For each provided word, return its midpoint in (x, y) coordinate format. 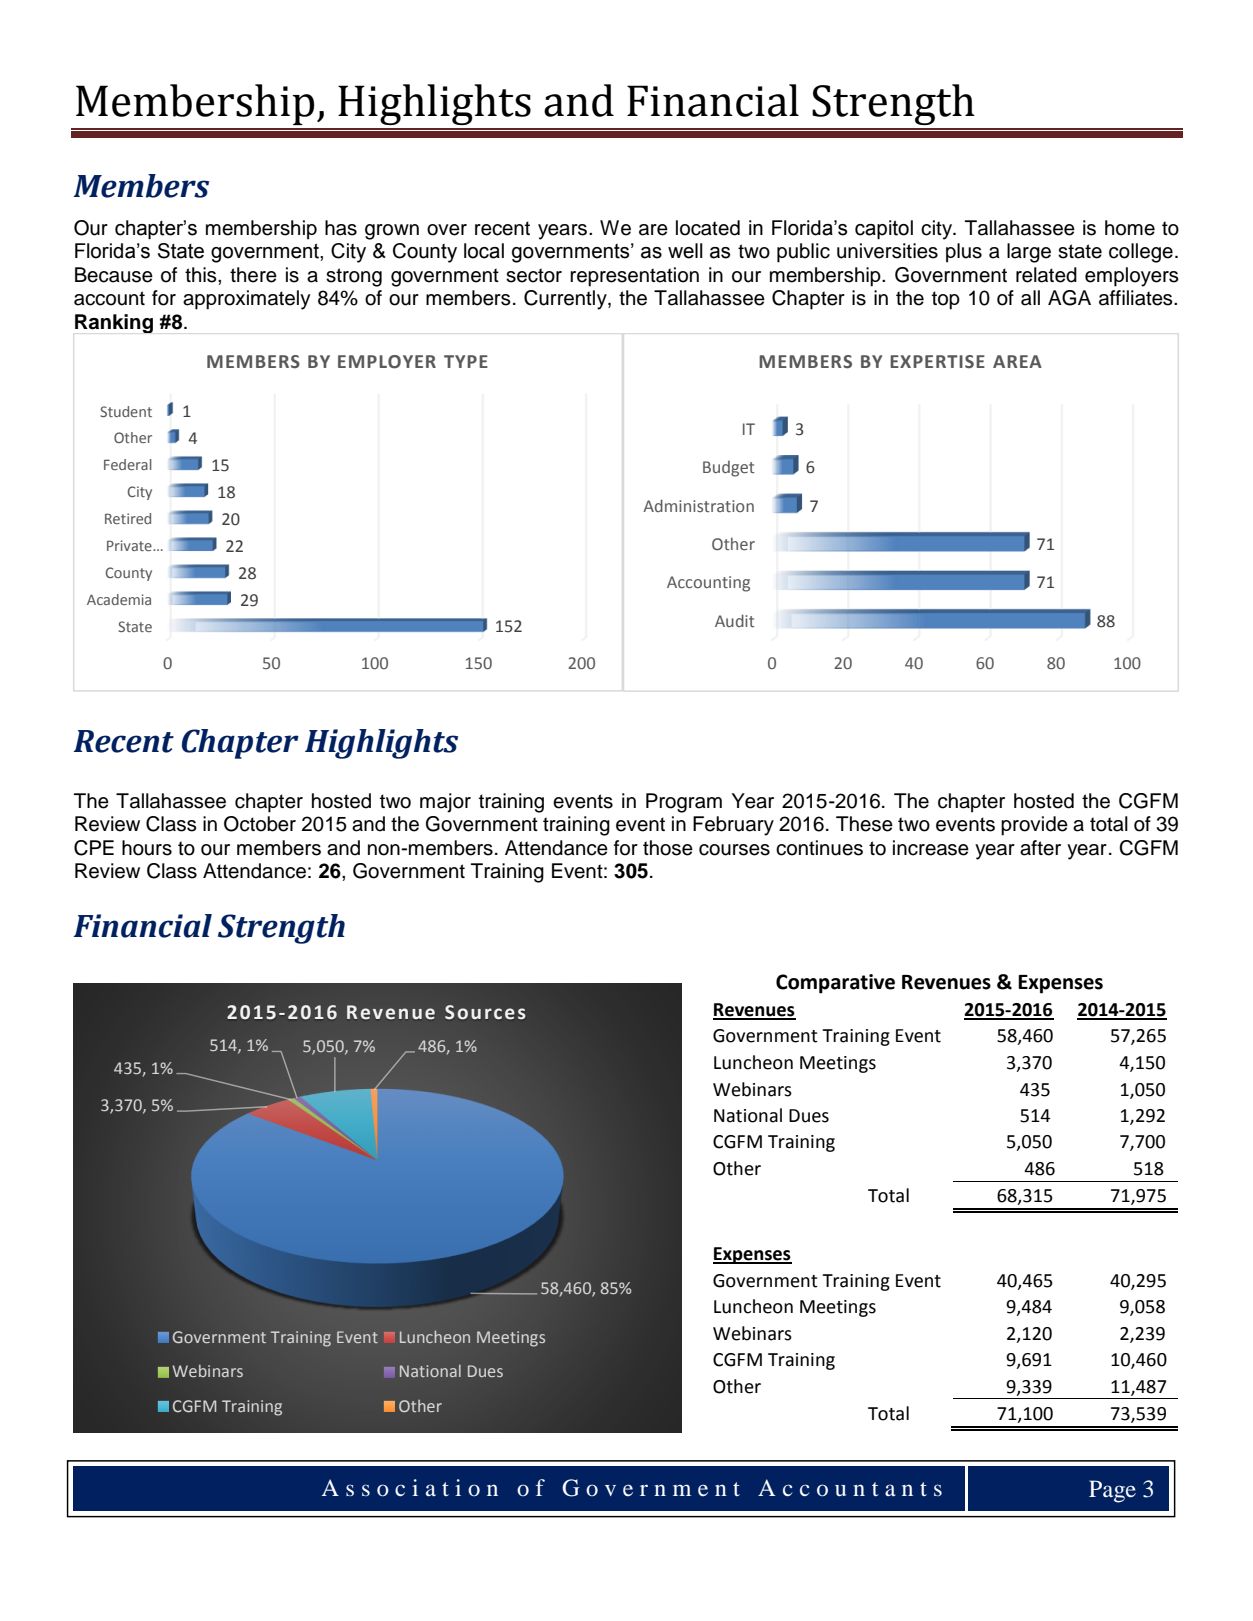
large (1029, 253)
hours (147, 848)
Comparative (835, 984)
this (202, 275)
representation (634, 277)
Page (1112, 1491)
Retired (128, 518)
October (260, 824)
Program (684, 803)
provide (1034, 826)
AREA (1017, 361)
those (668, 848)
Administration (698, 505)
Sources (485, 1012)
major (445, 803)
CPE (94, 848)
